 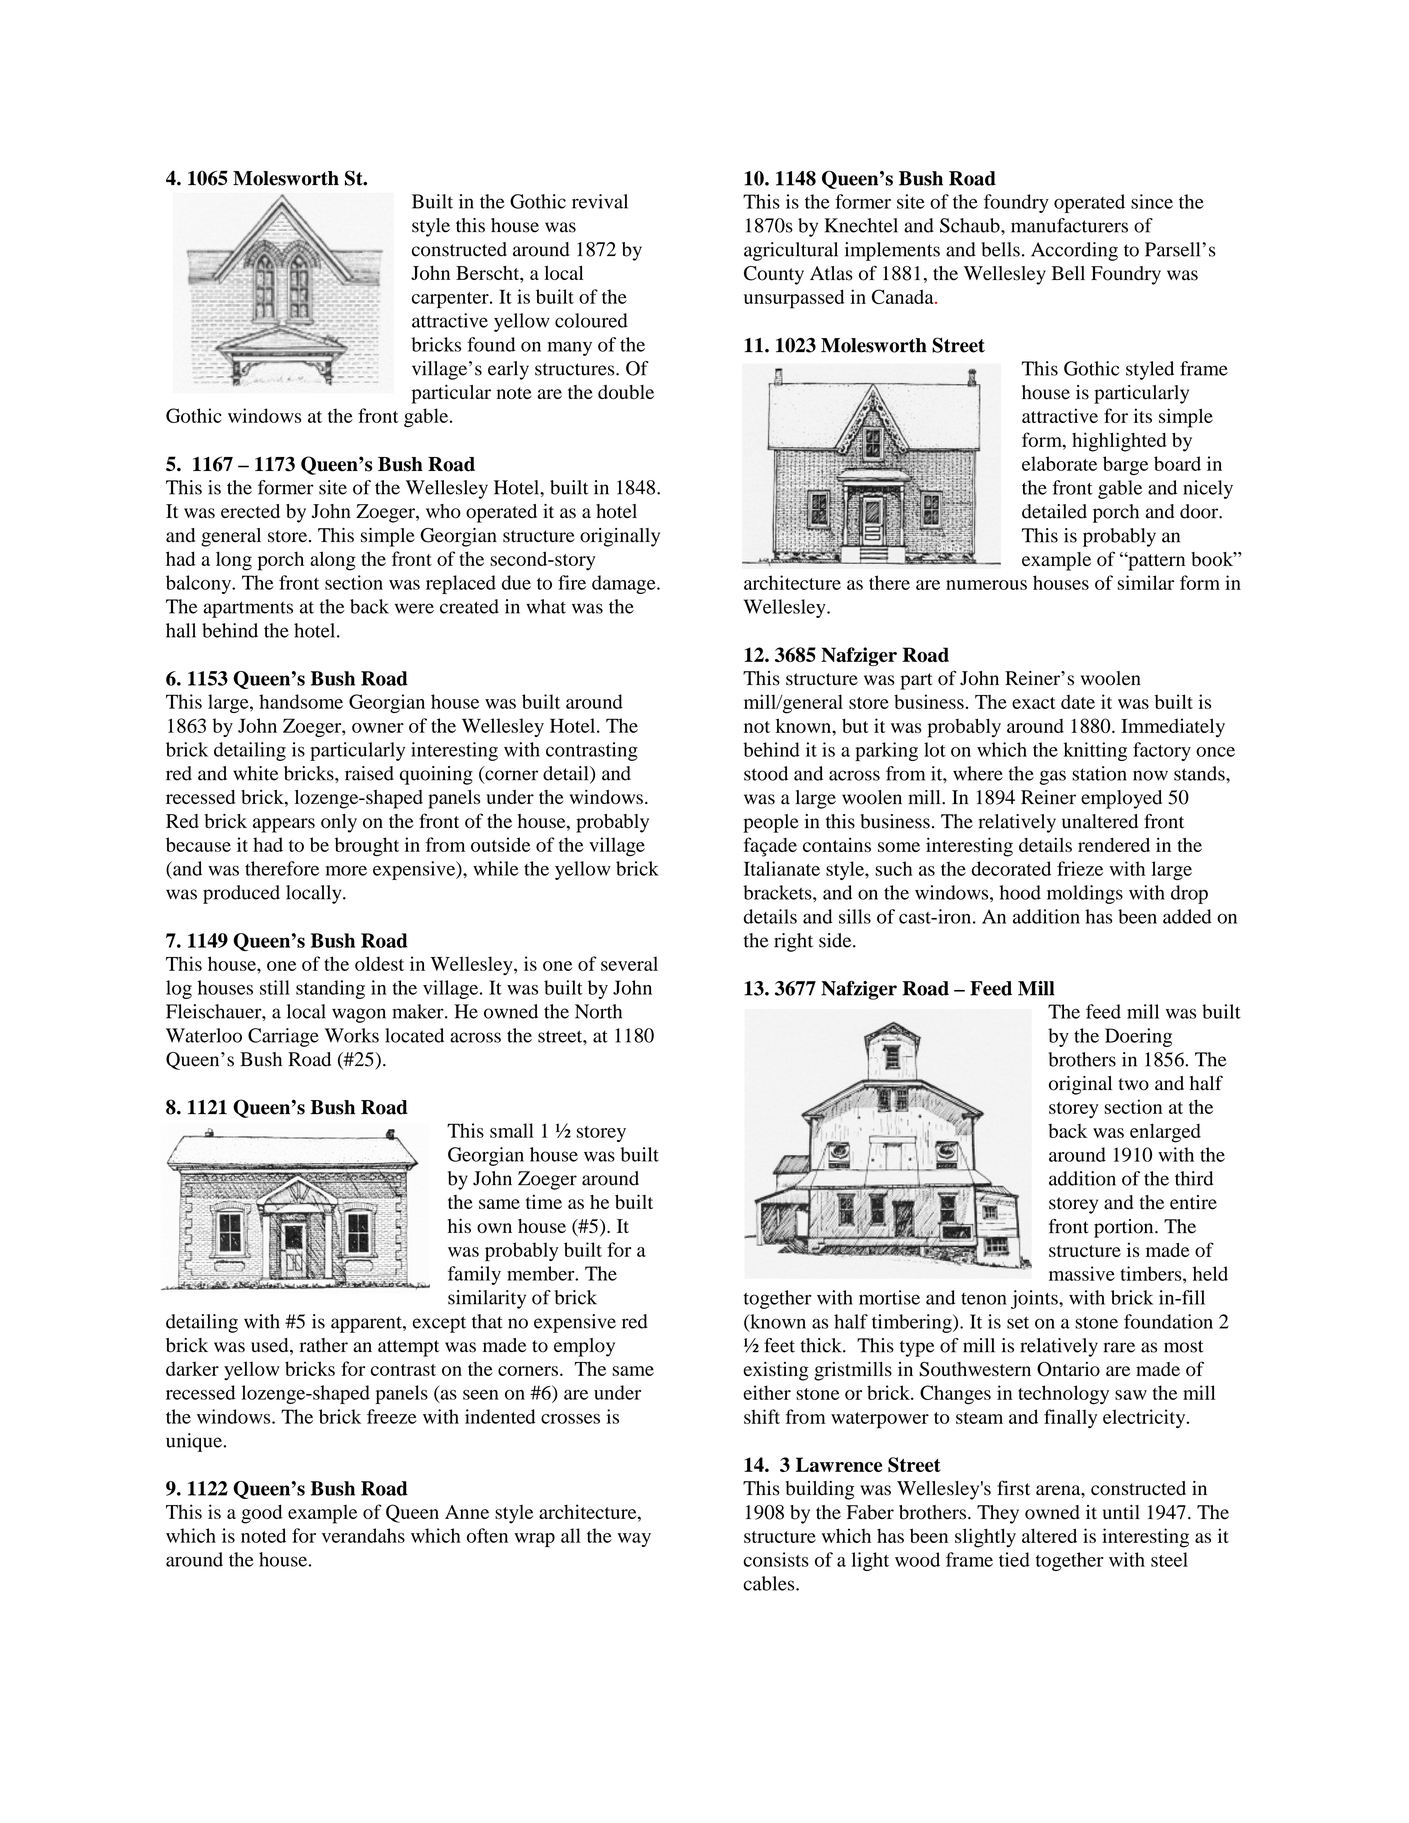 What do you see at coordinates (1078, 701) in the page?
I see `date` at bounding box center [1078, 701].
